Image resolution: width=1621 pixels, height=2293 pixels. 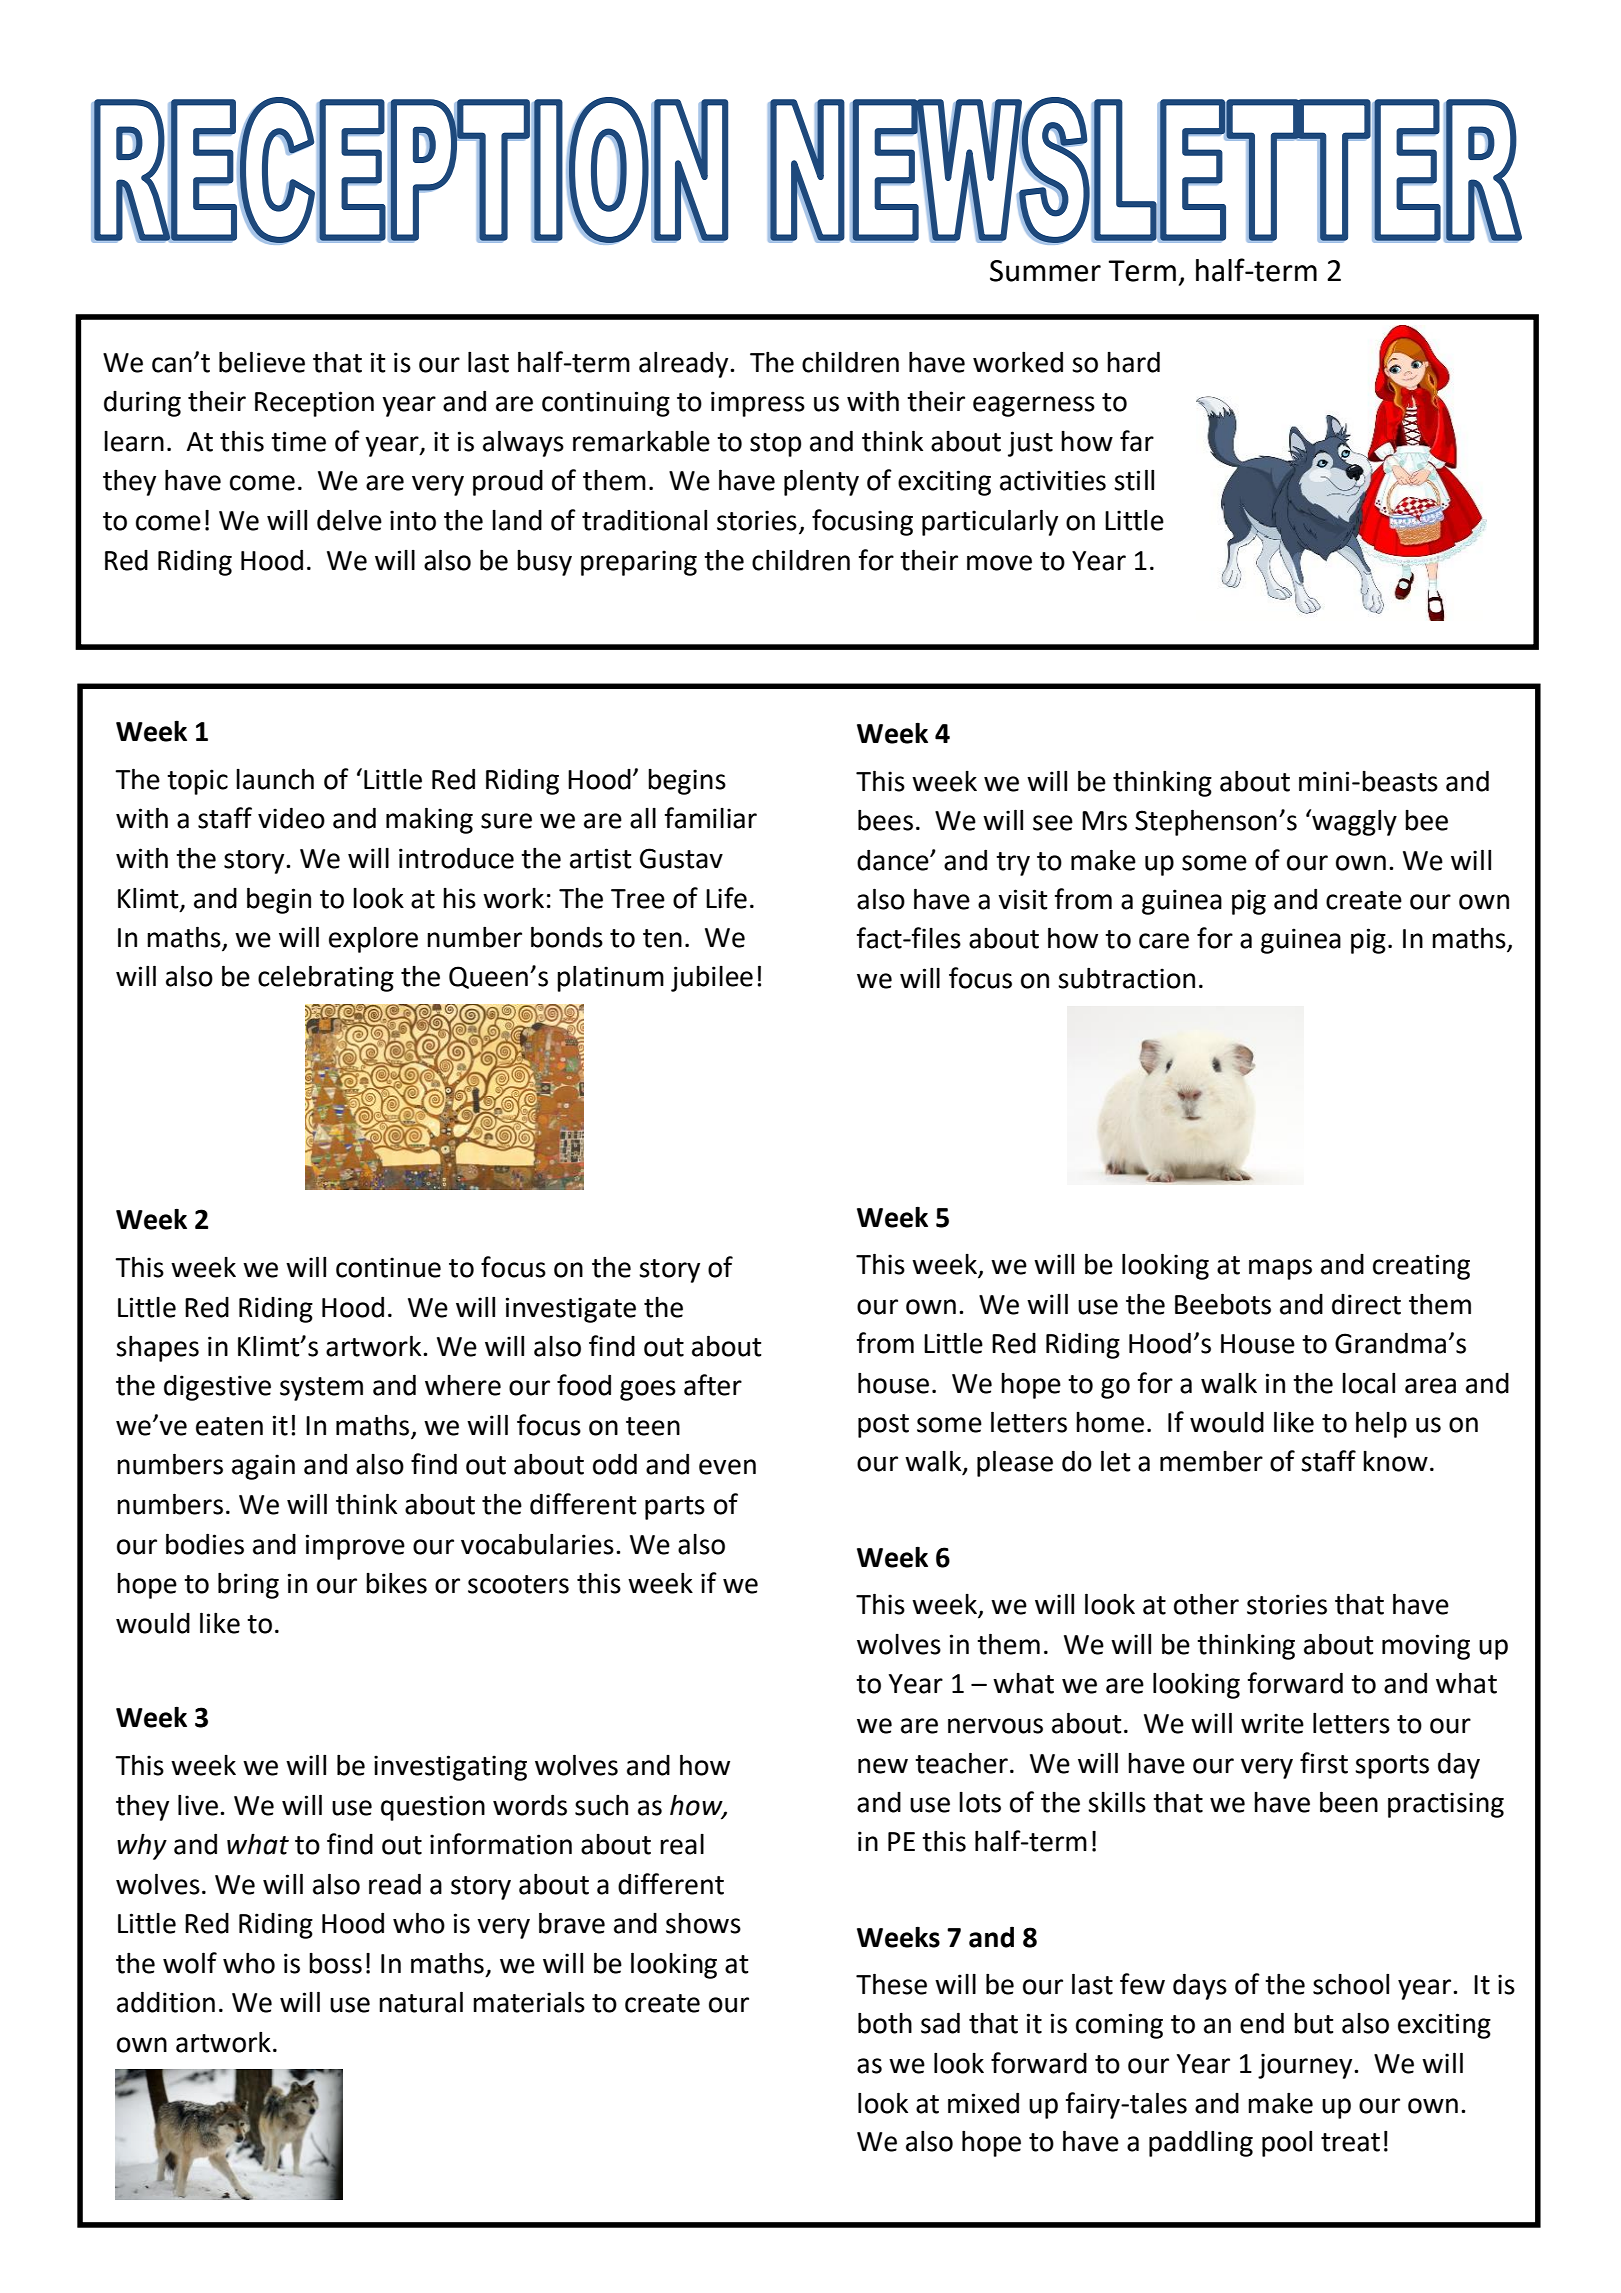 I want to click on believe, so click(x=262, y=362).
